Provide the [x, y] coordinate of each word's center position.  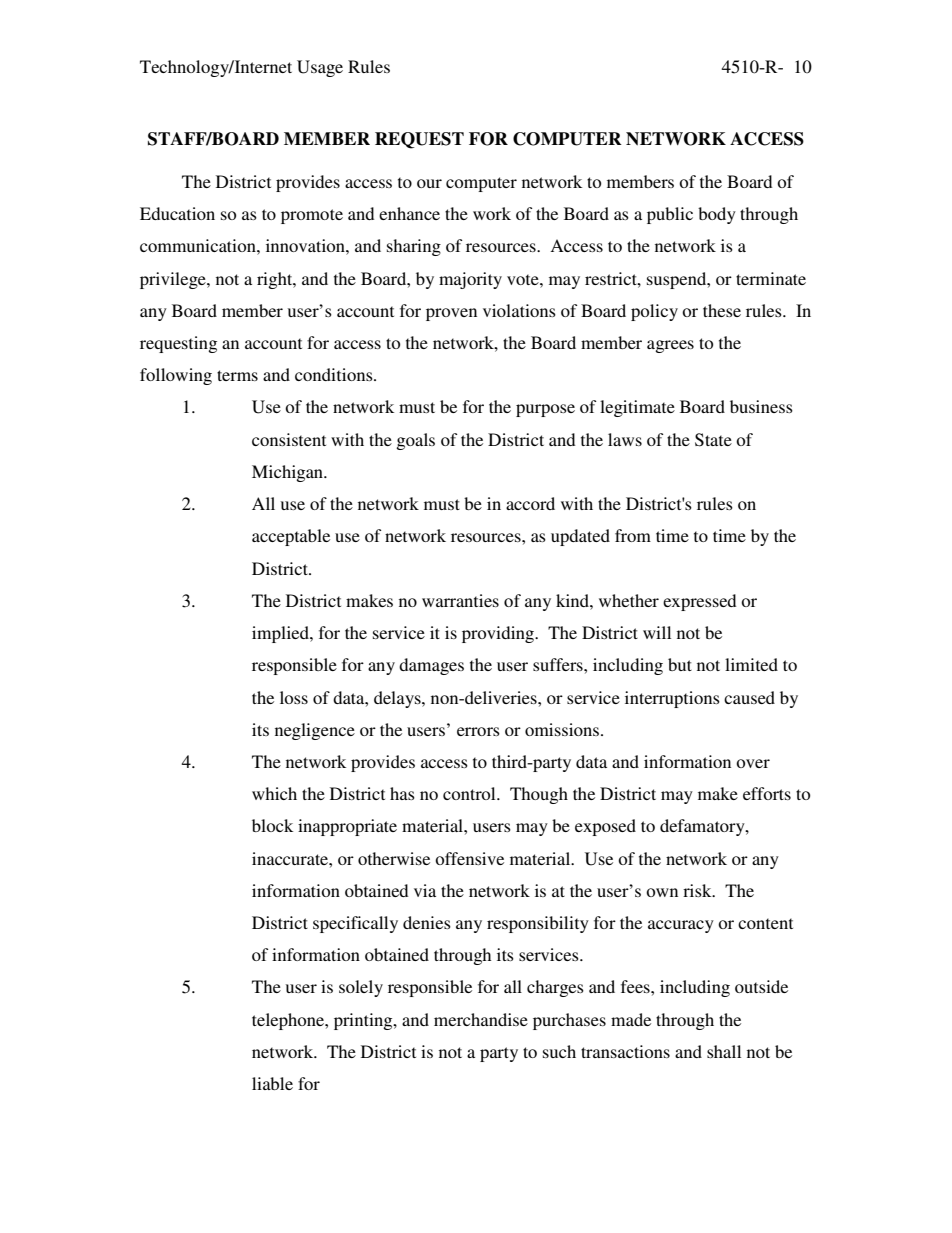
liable [272, 1083]
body [717, 215]
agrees [670, 346]
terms [237, 375]
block [272, 825]
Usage [320, 68]
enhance [409, 213]
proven [451, 314]
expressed [699, 602]
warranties [460, 600]
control [470, 793]
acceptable [291, 537]
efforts [767, 793]
